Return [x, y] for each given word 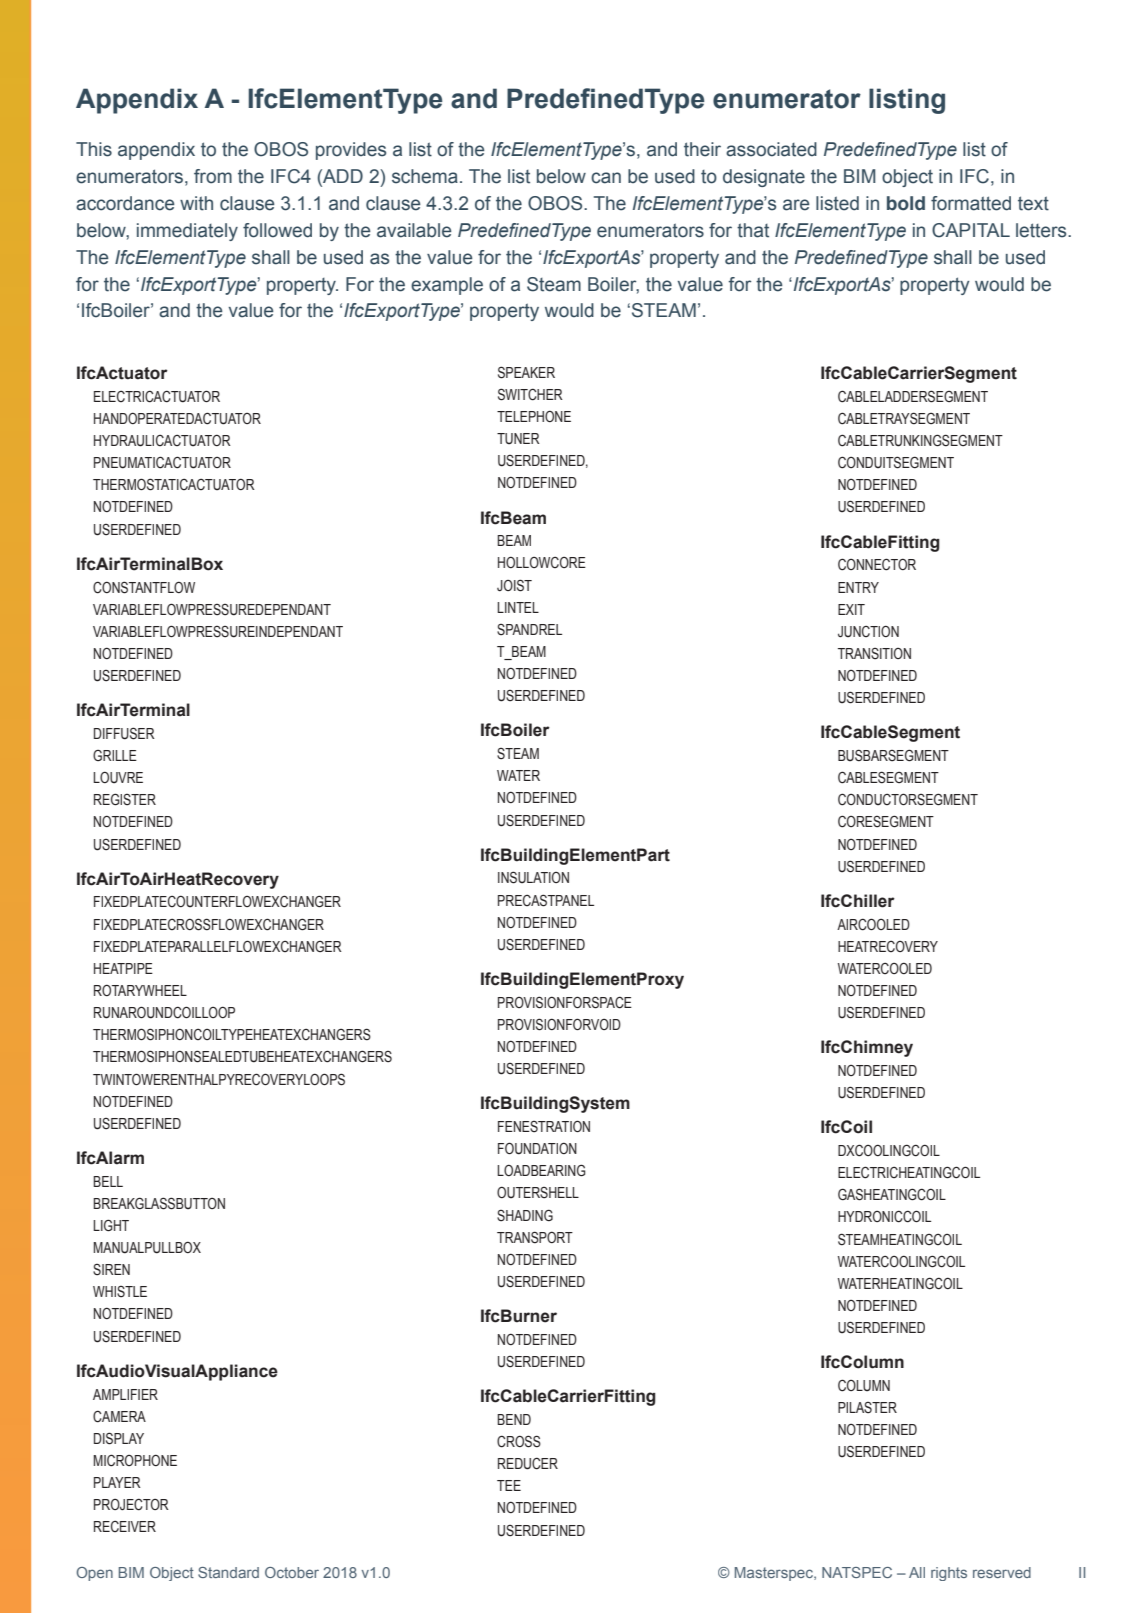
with [196, 203]
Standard [228, 1572]
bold [906, 203]
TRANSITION [874, 654]
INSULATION [533, 877]
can [606, 178]
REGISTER [125, 799]
